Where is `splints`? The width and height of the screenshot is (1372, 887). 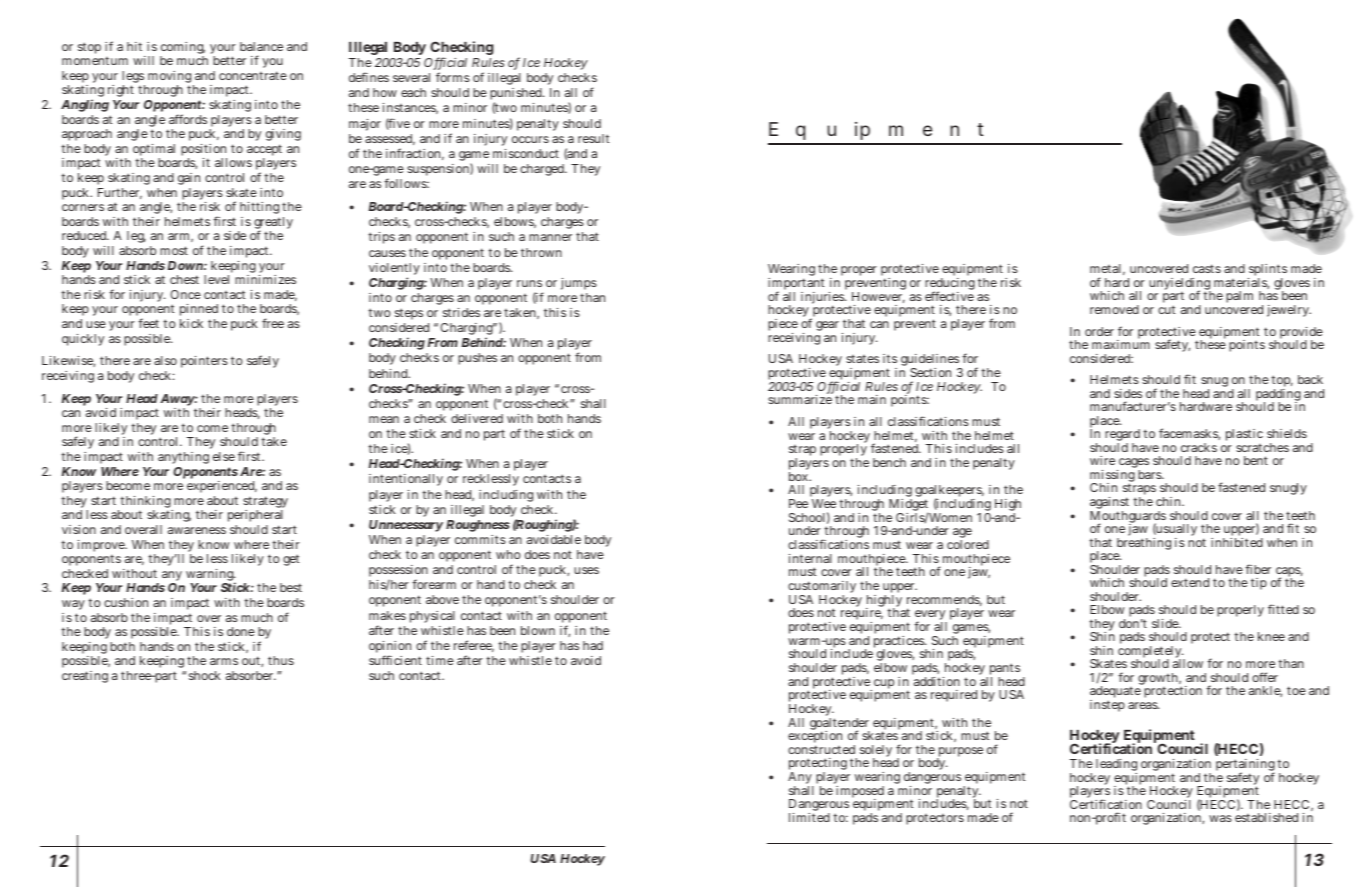
splints is located at coordinates (1267, 271).
